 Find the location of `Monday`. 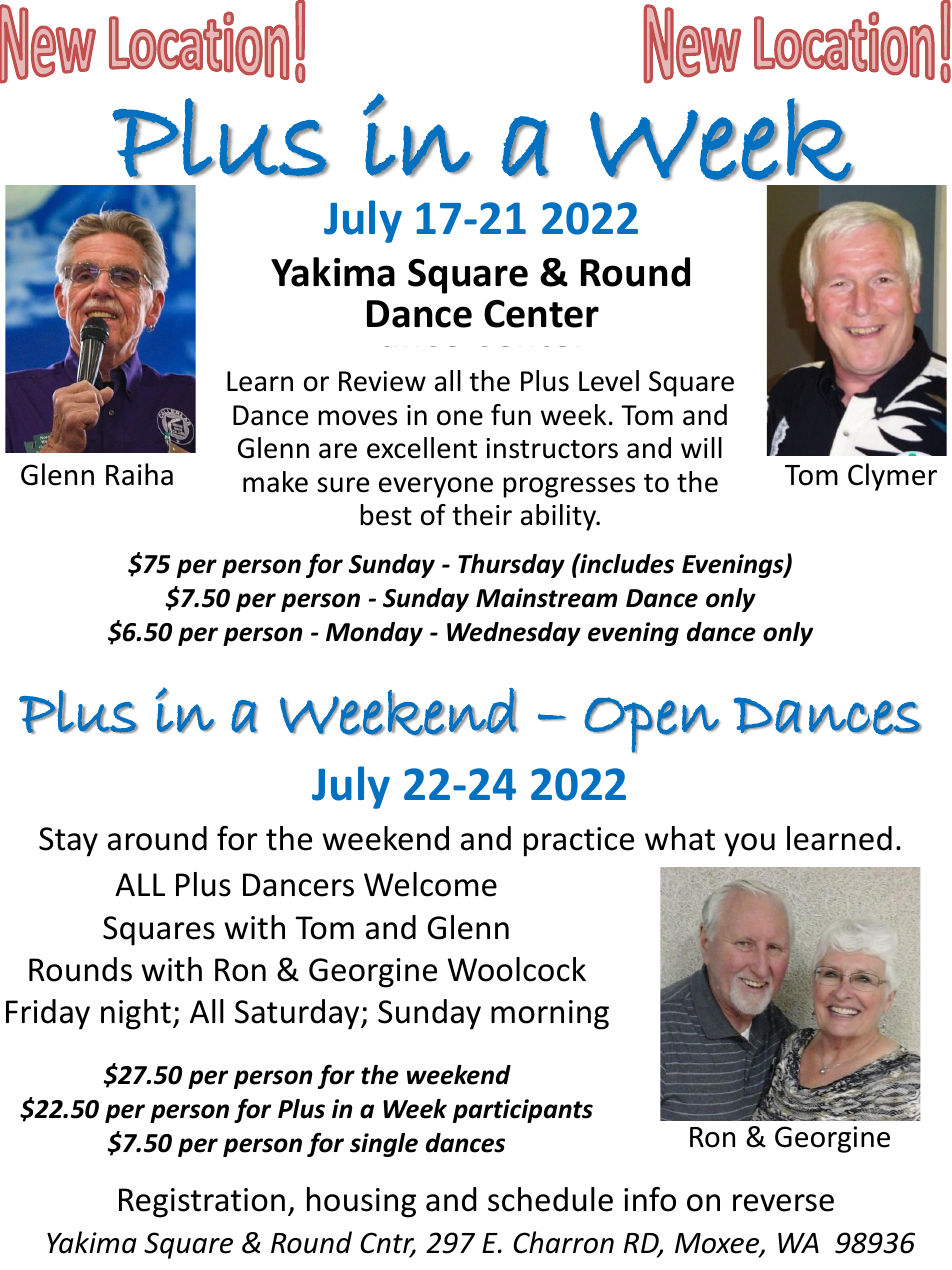

Monday is located at coordinates (374, 634).
